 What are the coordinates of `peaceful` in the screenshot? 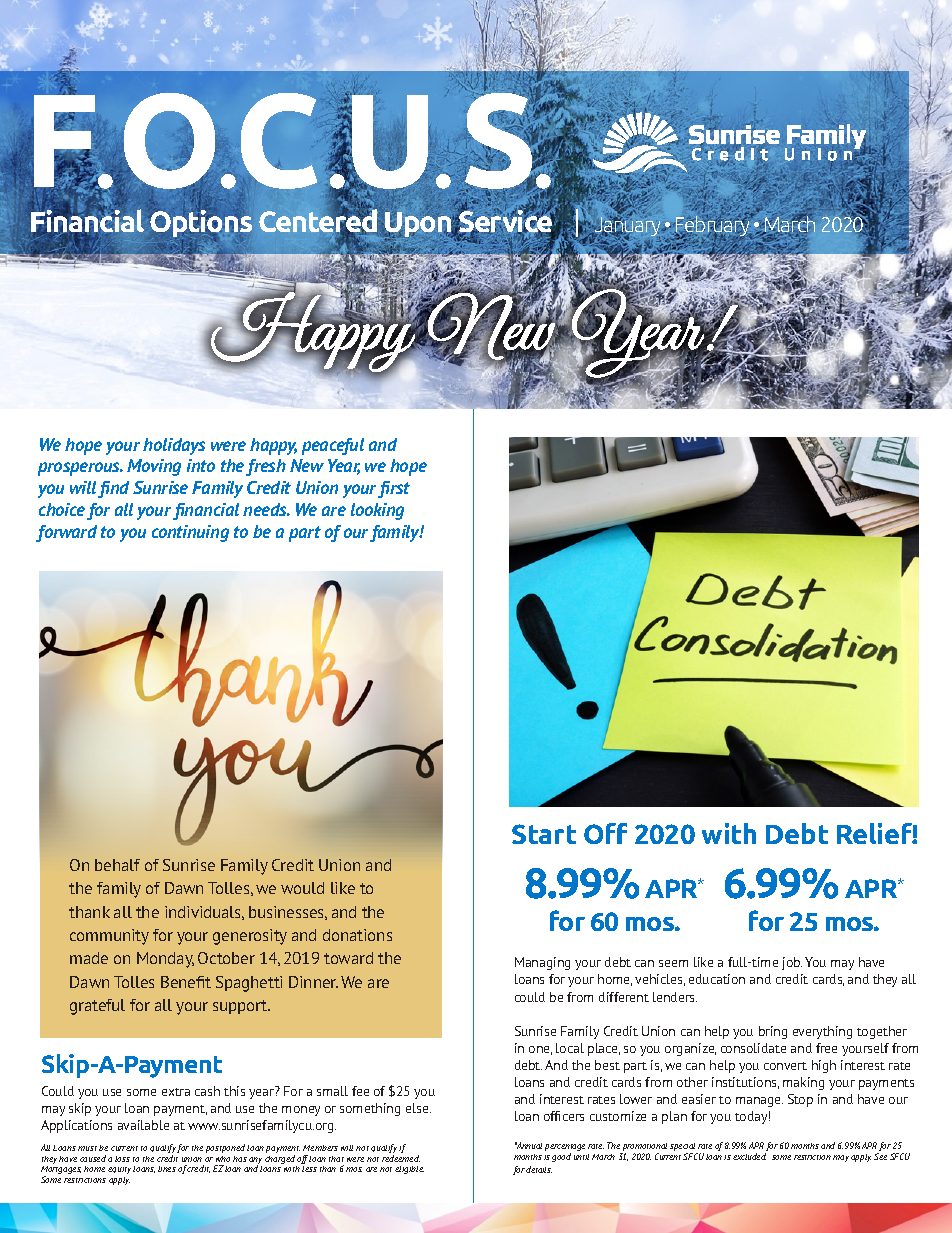 It's located at (333, 446).
